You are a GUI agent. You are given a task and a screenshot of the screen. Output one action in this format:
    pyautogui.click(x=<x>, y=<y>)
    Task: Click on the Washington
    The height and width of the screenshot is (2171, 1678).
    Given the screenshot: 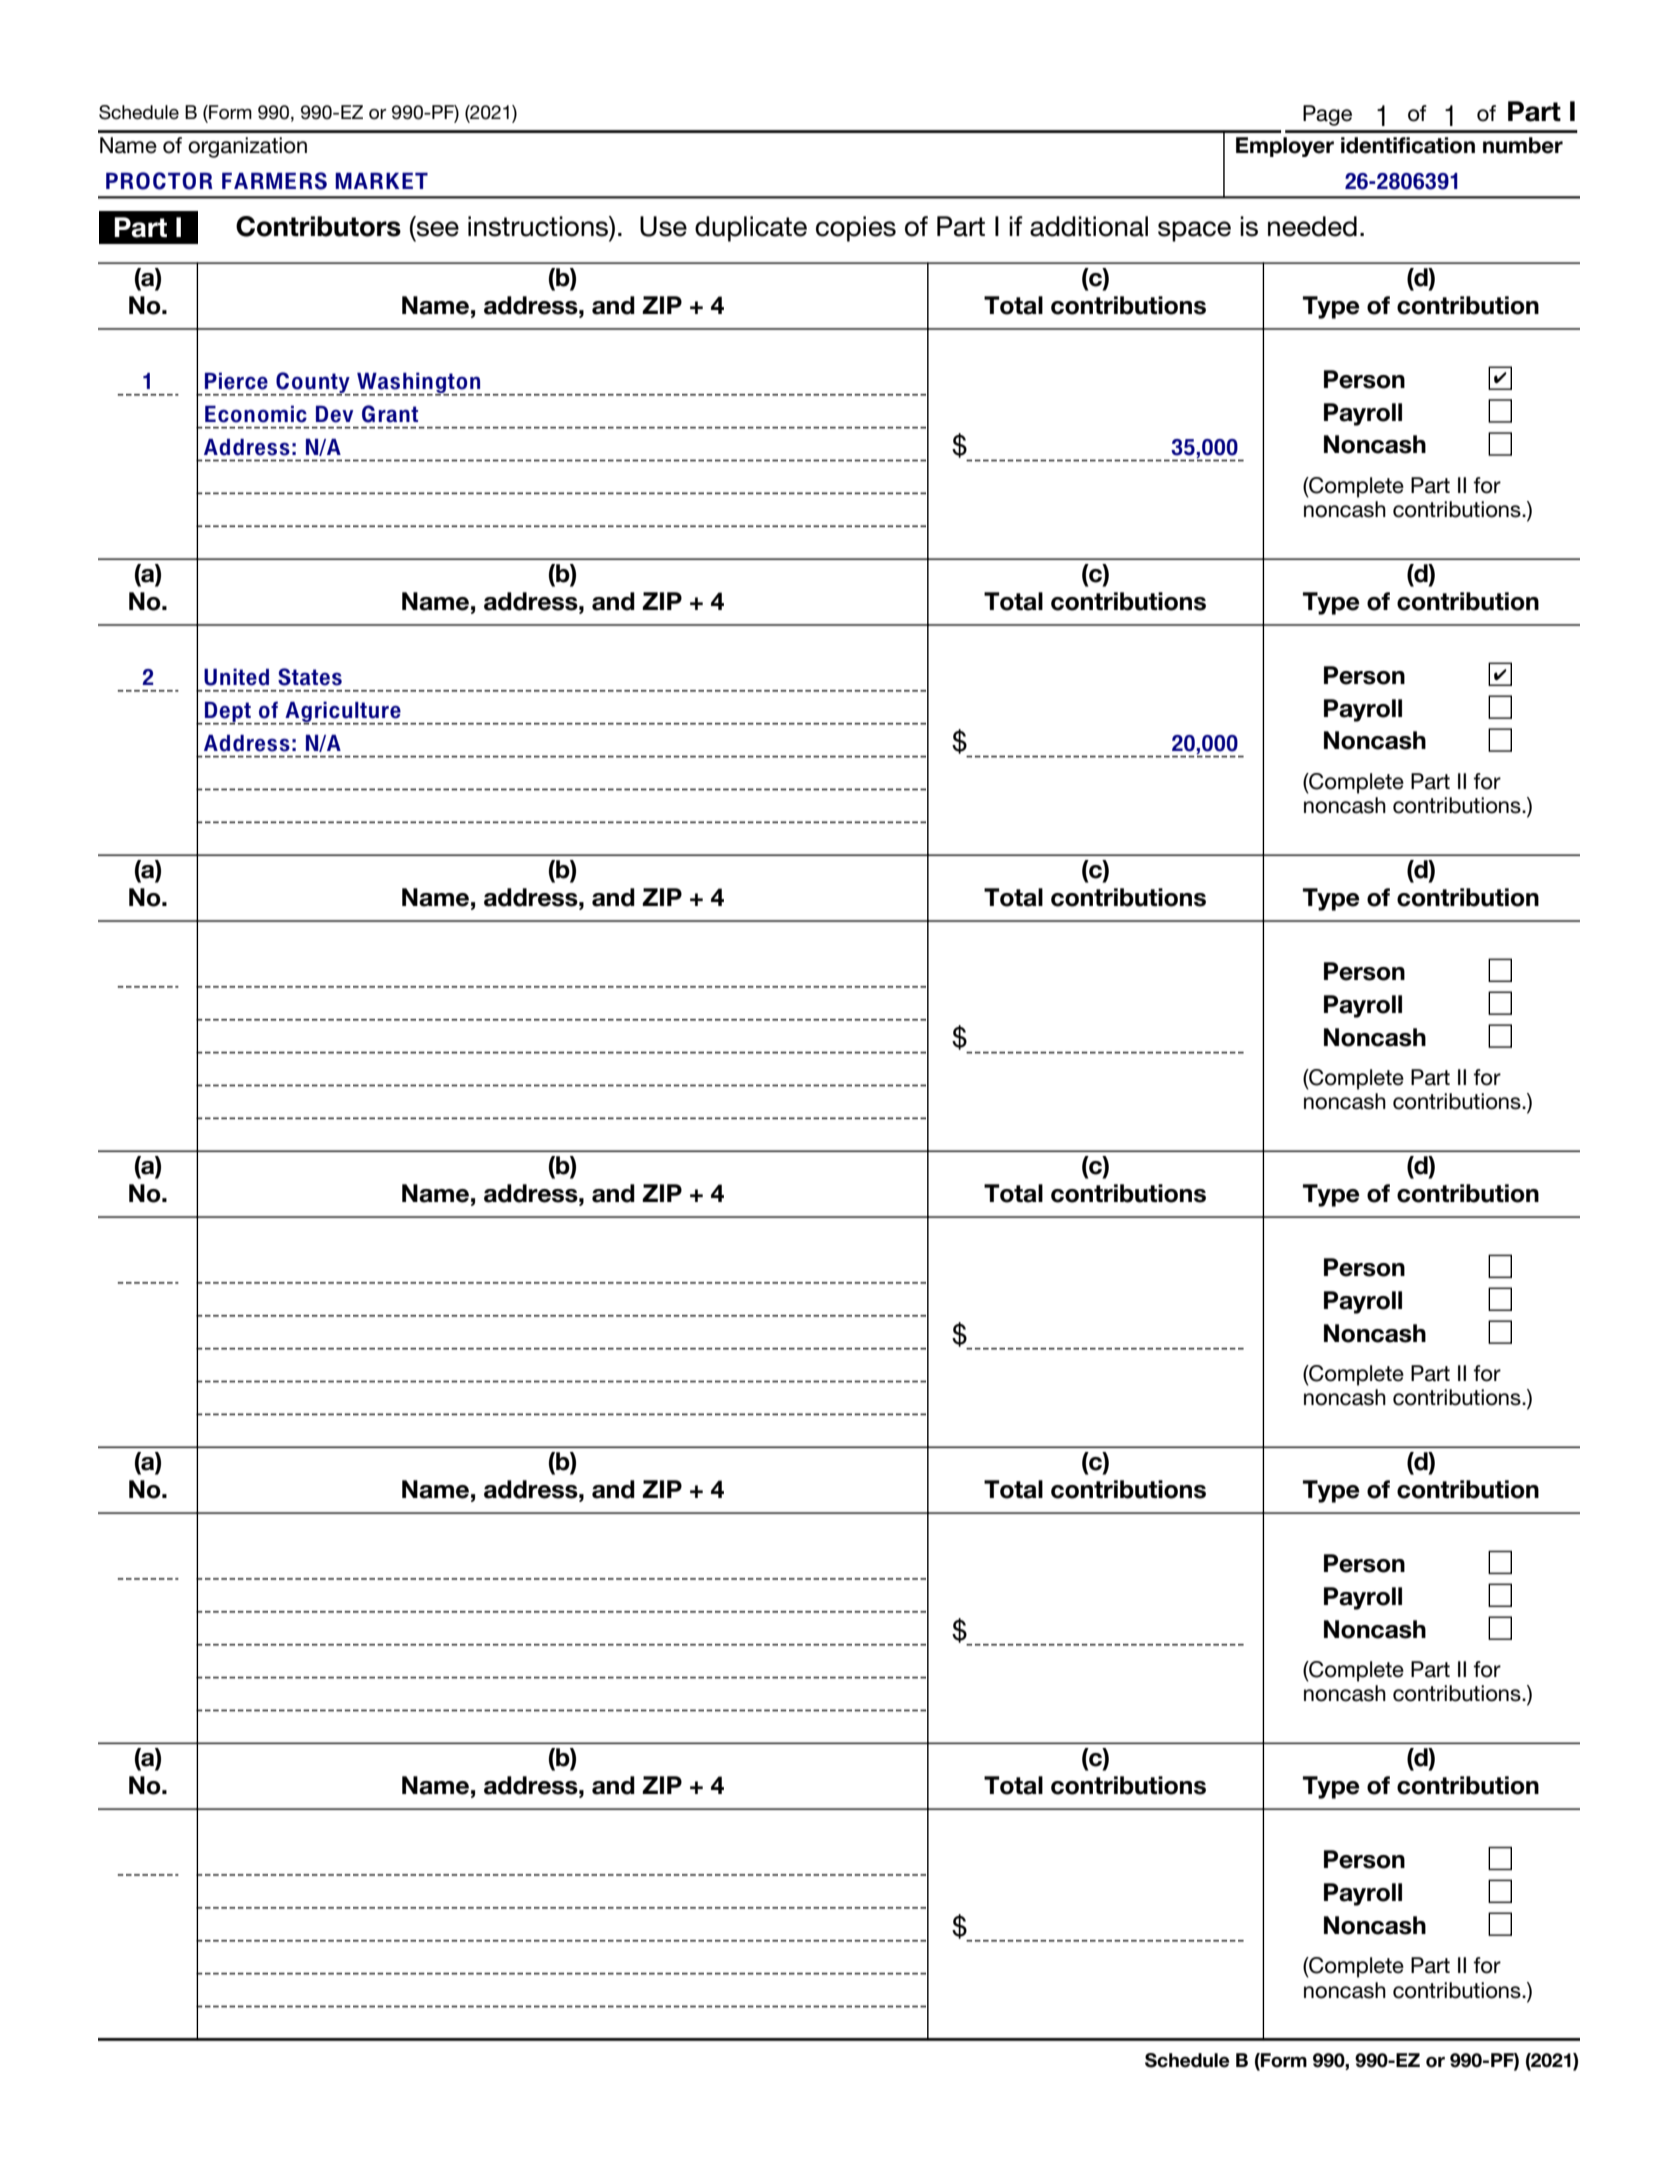 What is the action you would take?
    pyautogui.click(x=418, y=383)
